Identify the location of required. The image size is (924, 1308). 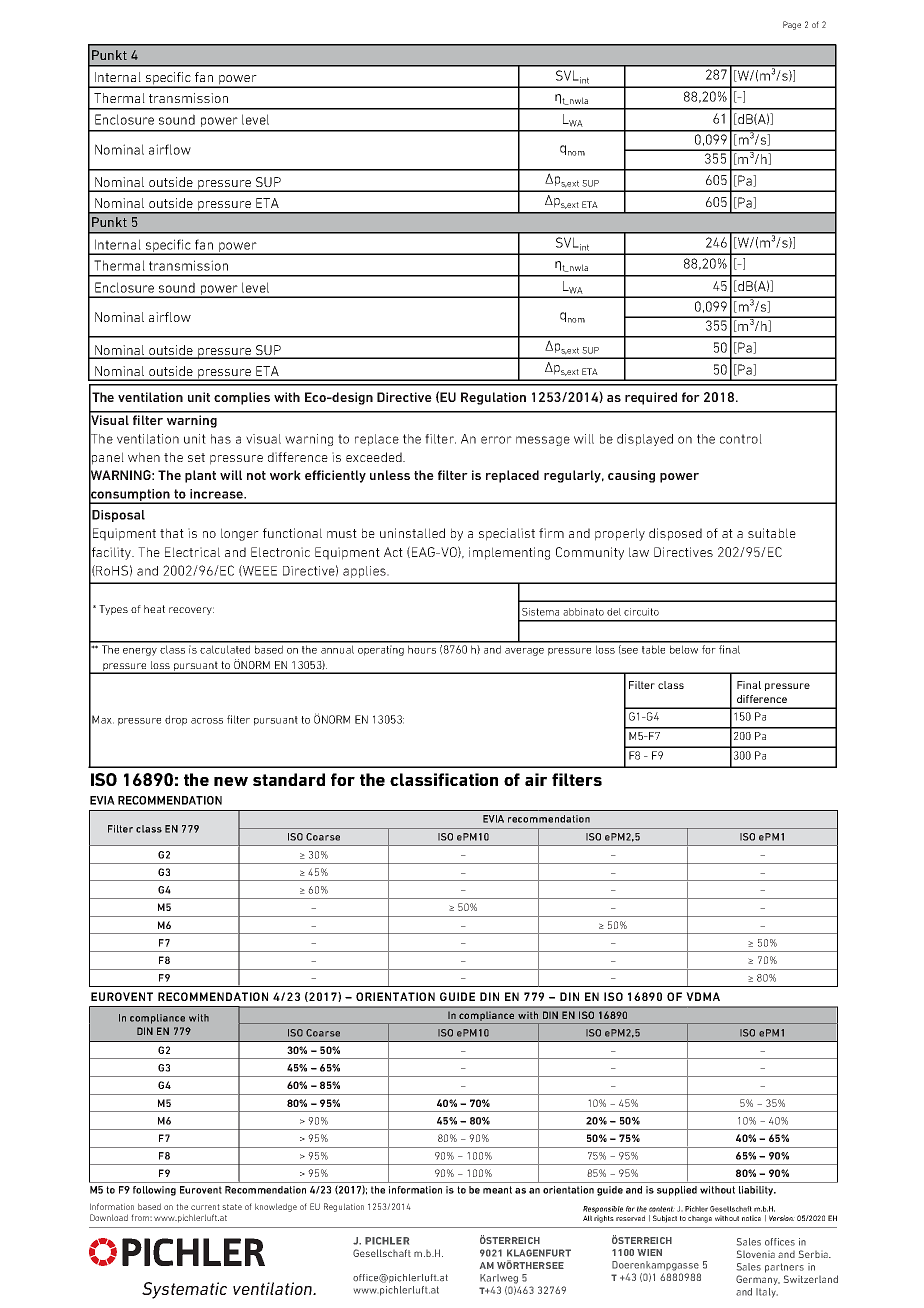
(651, 398).
